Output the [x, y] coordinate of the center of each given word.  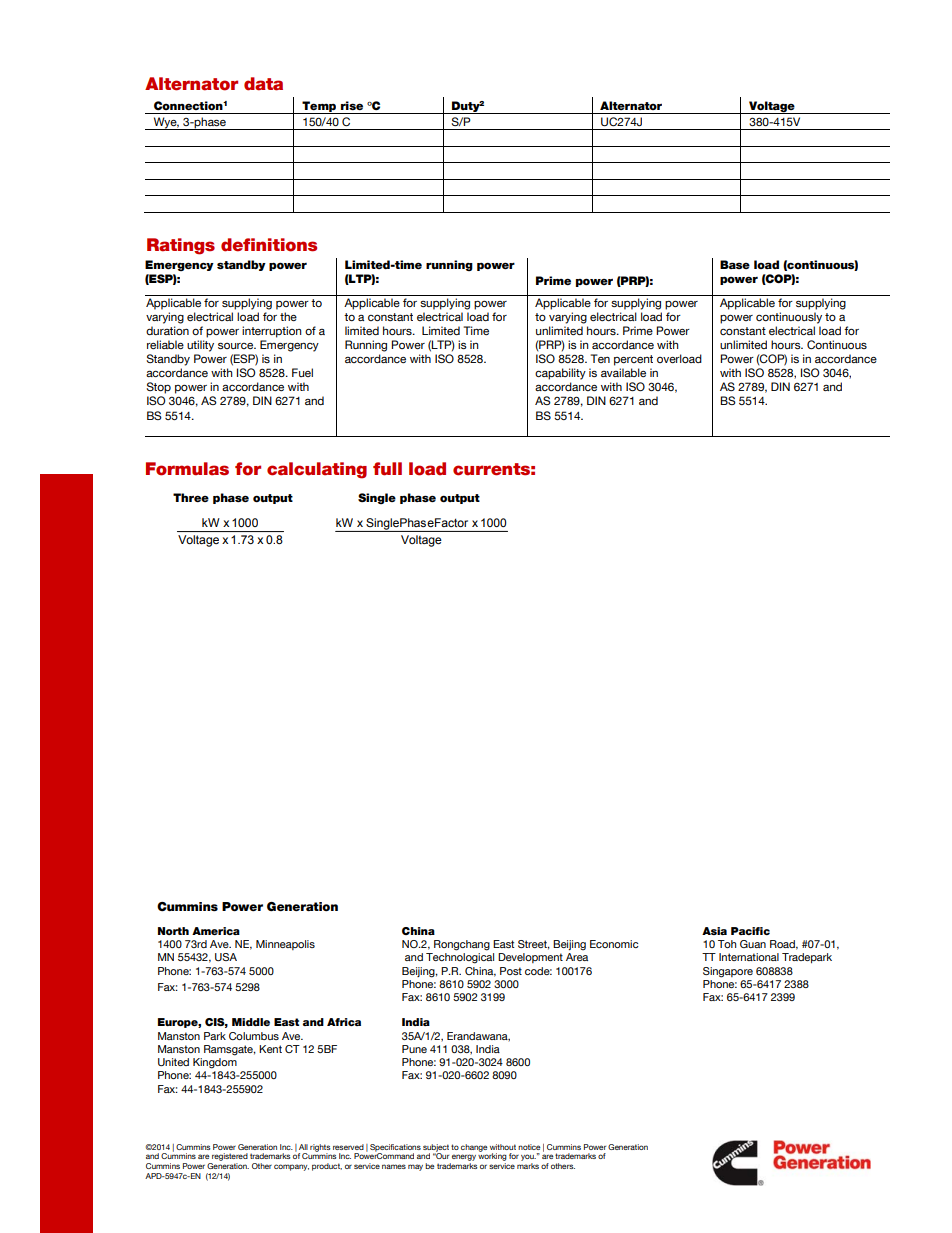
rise [352, 105]
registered [230, 1157]
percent [633, 360]
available [623, 372]
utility [200, 346]
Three [191, 497]
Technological [460, 958]
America [216, 931]
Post [511, 971]
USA [226, 957]
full [387, 469]
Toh [727, 944]
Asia [714, 931]
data [263, 84]
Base [735, 264]
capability [560, 374]
